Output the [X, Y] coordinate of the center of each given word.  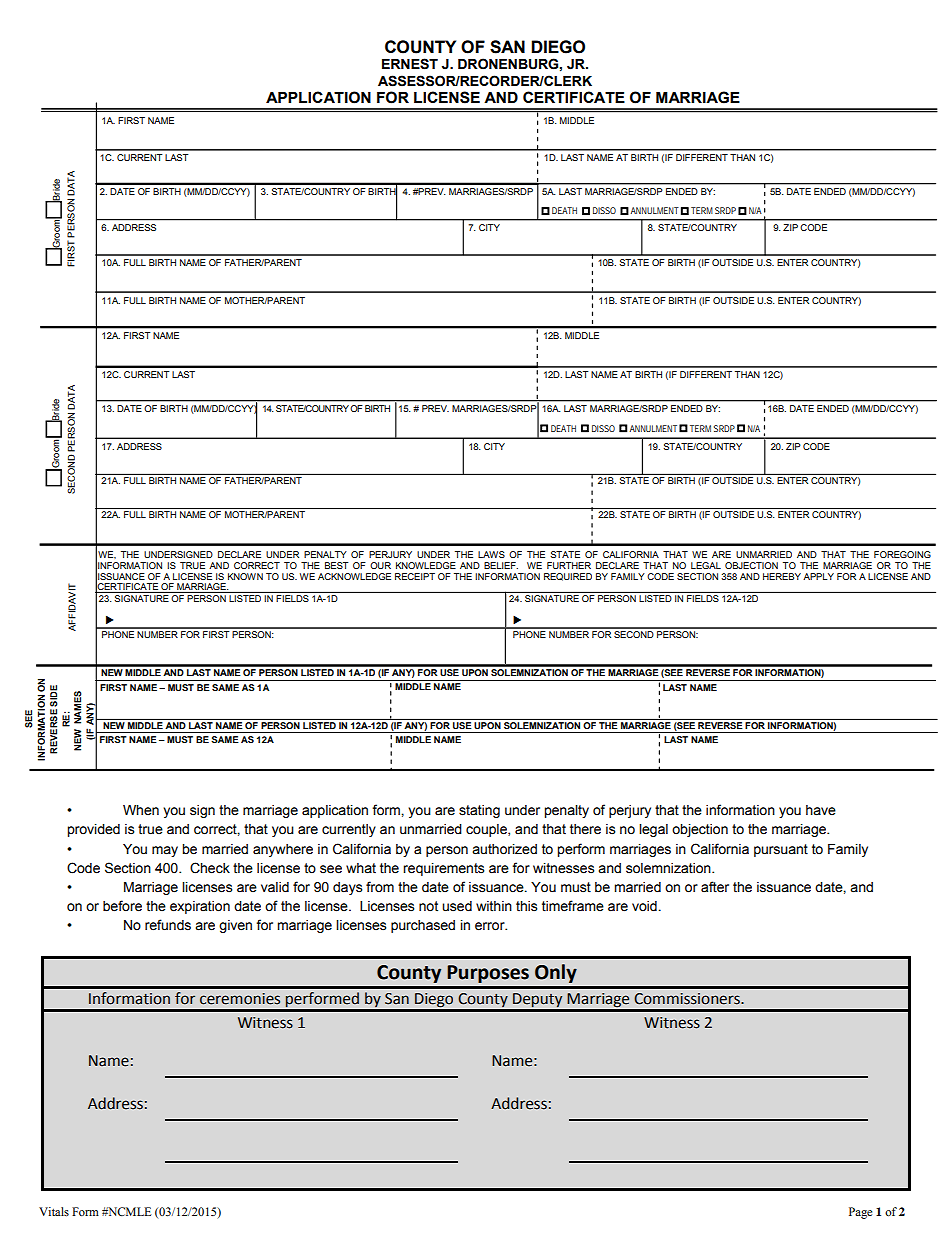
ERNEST [410, 64]
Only [556, 973]
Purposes [488, 974]
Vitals [54, 1211]
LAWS [491, 554]
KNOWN [245, 576]
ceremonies [240, 999]
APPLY [818, 576]
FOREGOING [902, 554]
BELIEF [501, 565]
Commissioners [688, 999]
